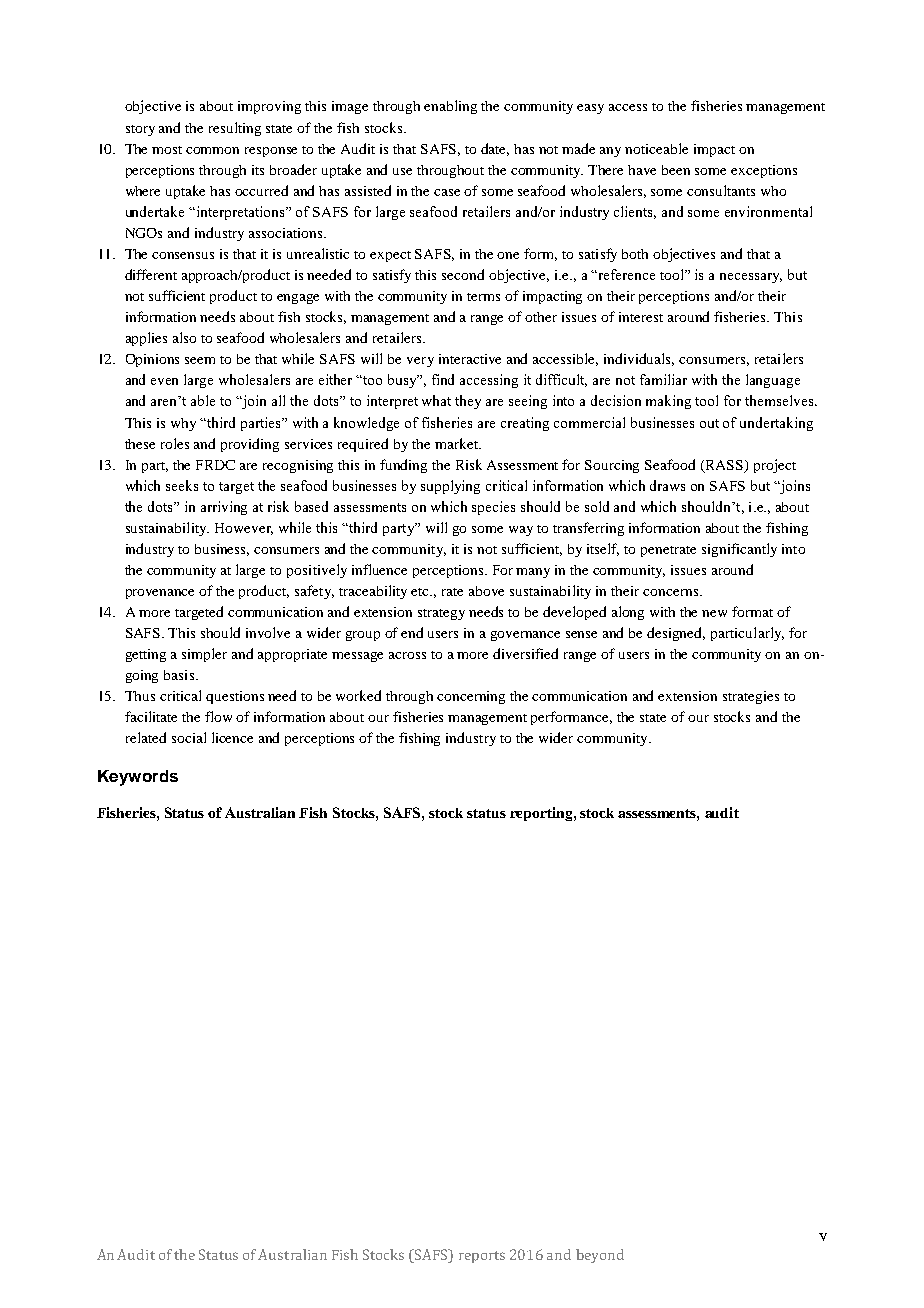  Describe the element at coordinates (676, 170) in the image. I see `been` at that location.
